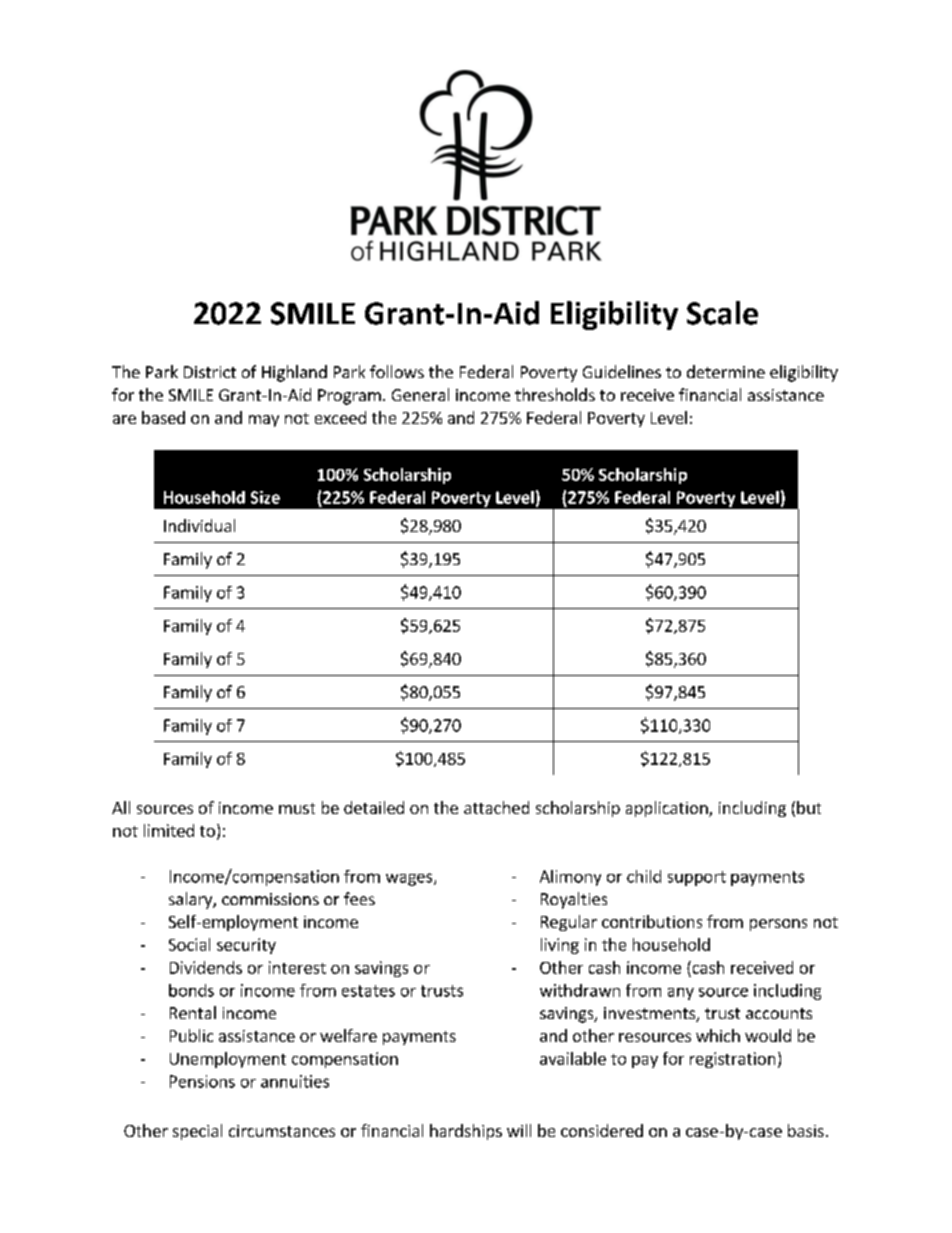 This image has width=952, height=1233. I want to click on wages, so click(410, 879).
